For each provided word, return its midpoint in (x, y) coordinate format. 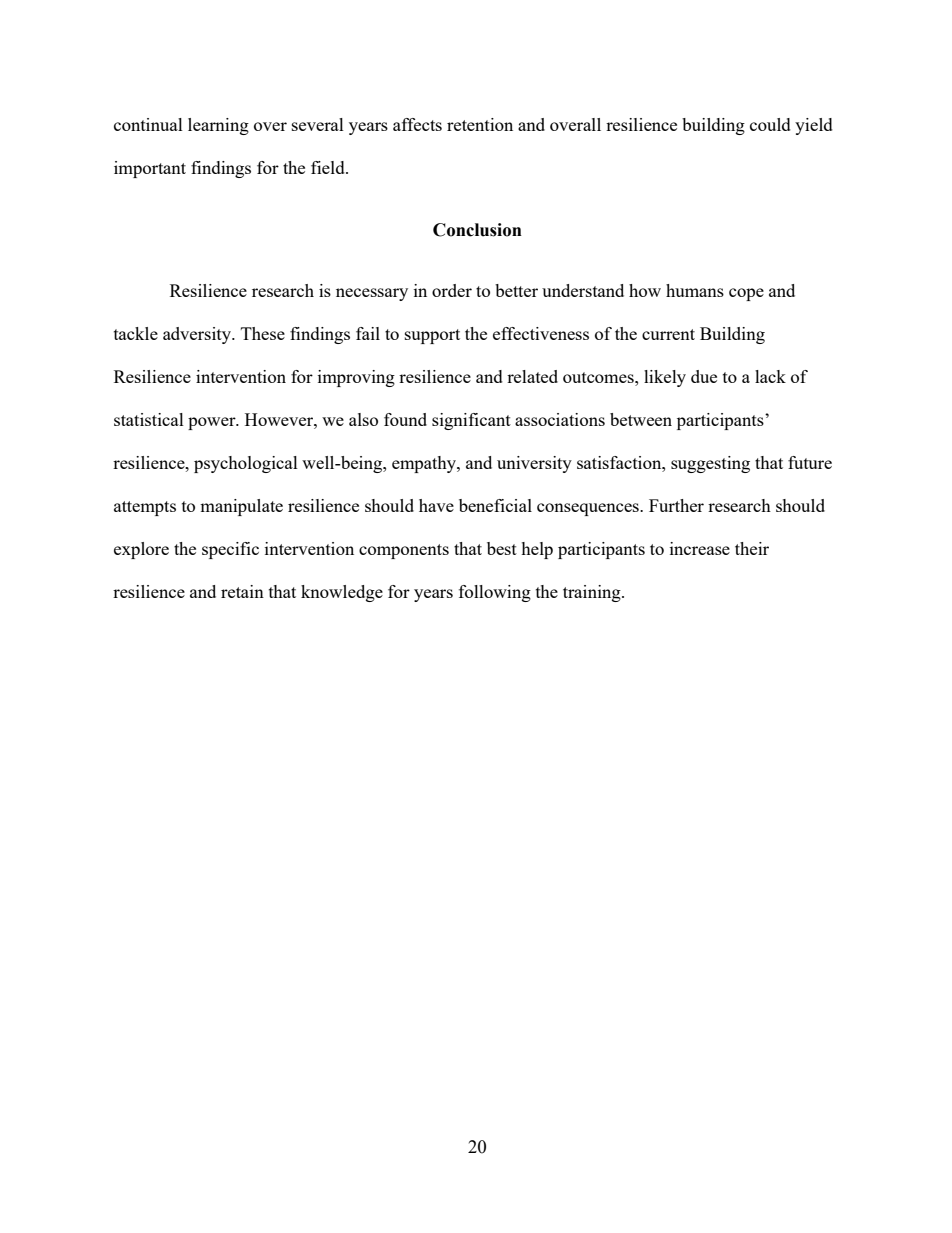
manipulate (241, 507)
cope (746, 294)
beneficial (495, 505)
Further (676, 505)
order (452, 290)
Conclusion (477, 230)
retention (480, 124)
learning (218, 126)
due (704, 376)
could (770, 124)
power (213, 423)
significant (471, 421)
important (150, 169)
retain (242, 591)
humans (695, 290)
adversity (198, 335)
